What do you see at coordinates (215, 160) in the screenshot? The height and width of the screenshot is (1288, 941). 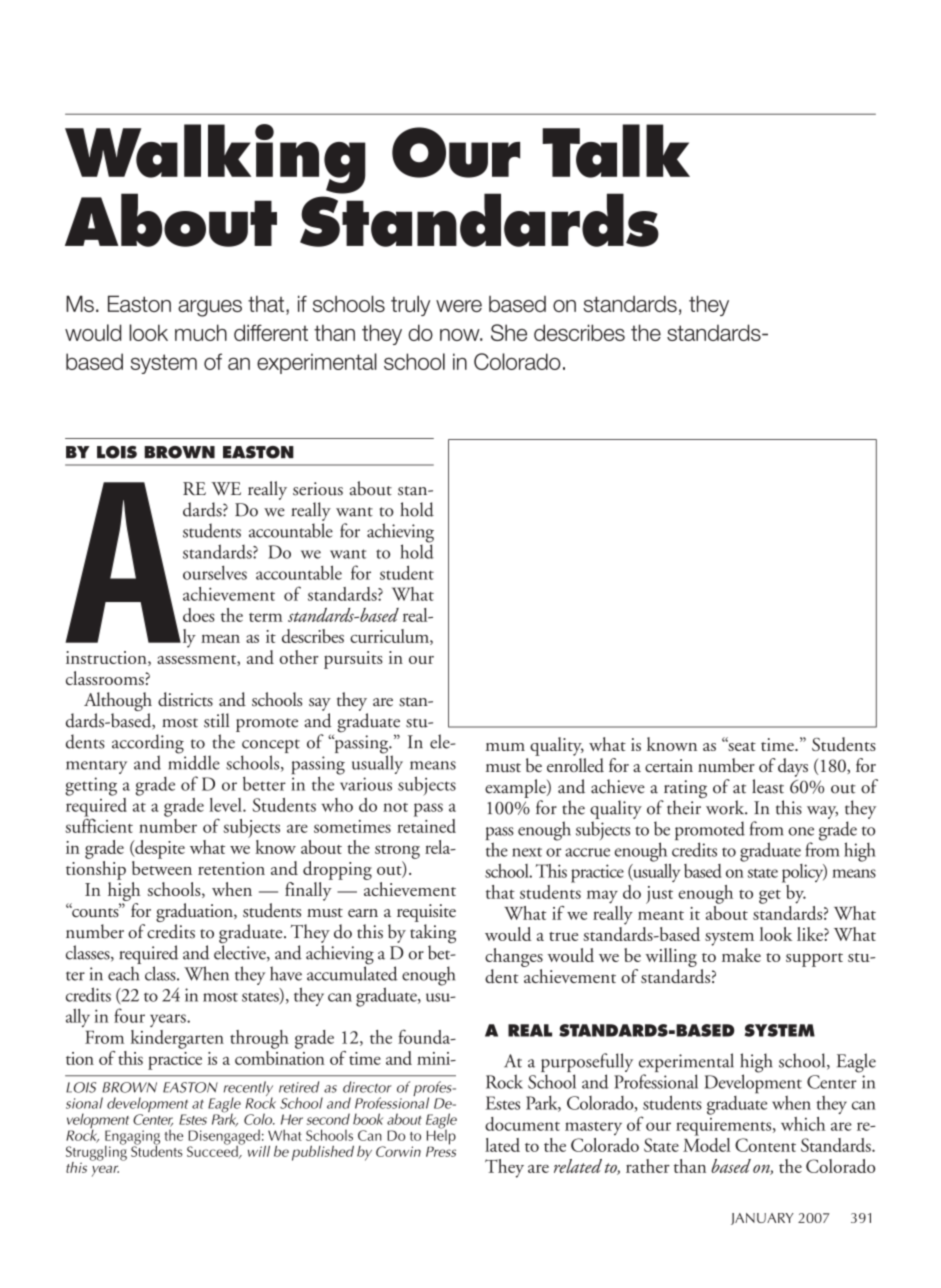 I see `Walking` at bounding box center [215, 160].
